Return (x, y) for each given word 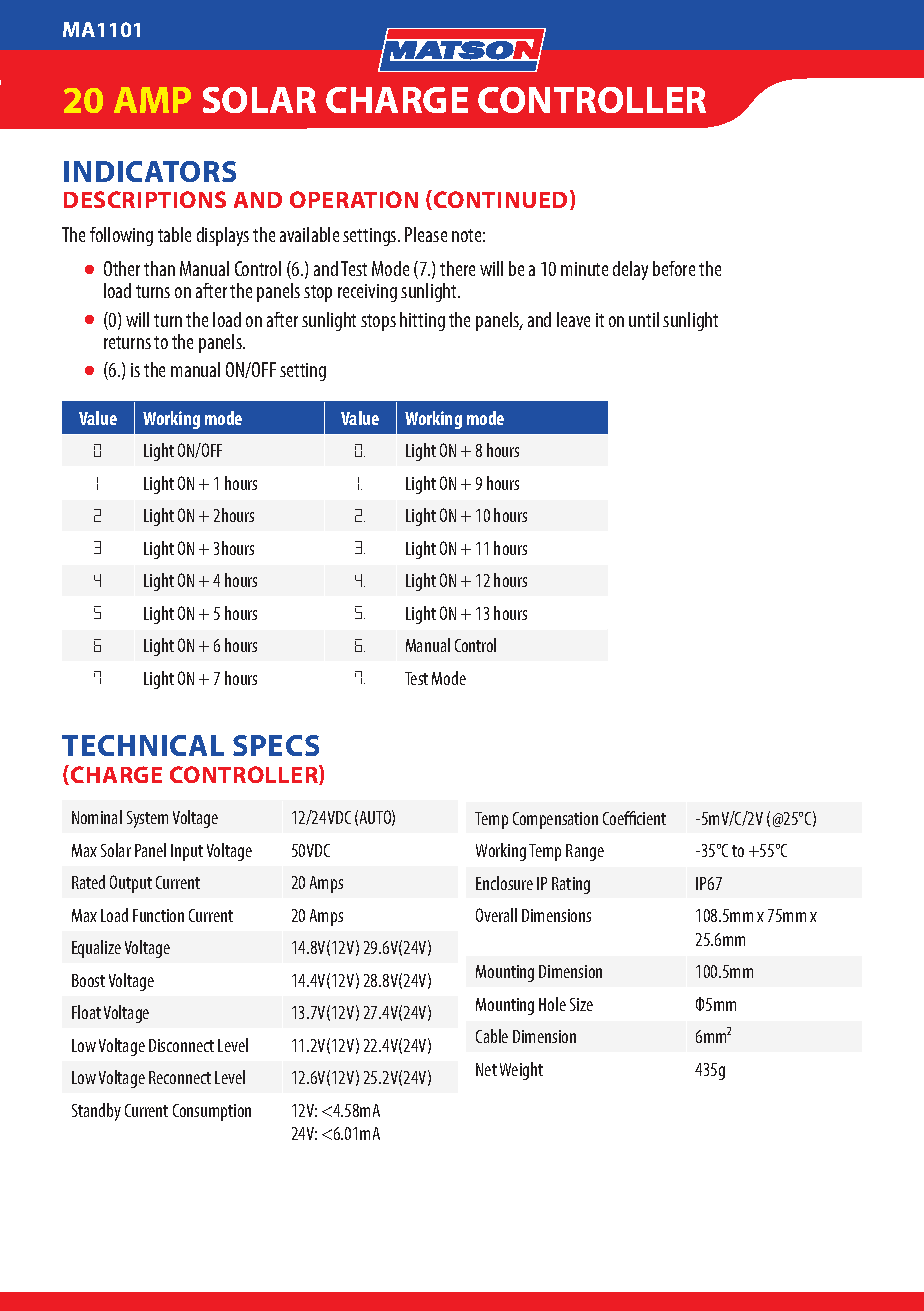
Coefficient (634, 818)
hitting (422, 321)
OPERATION (354, 199)
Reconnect (180, 1077)
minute (584, 269)
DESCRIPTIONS (145, 199)
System (147, 819)
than (159, 268)
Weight (521, 1071)
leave (573, 319)
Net (486, 1069)
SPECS (276, 745)
